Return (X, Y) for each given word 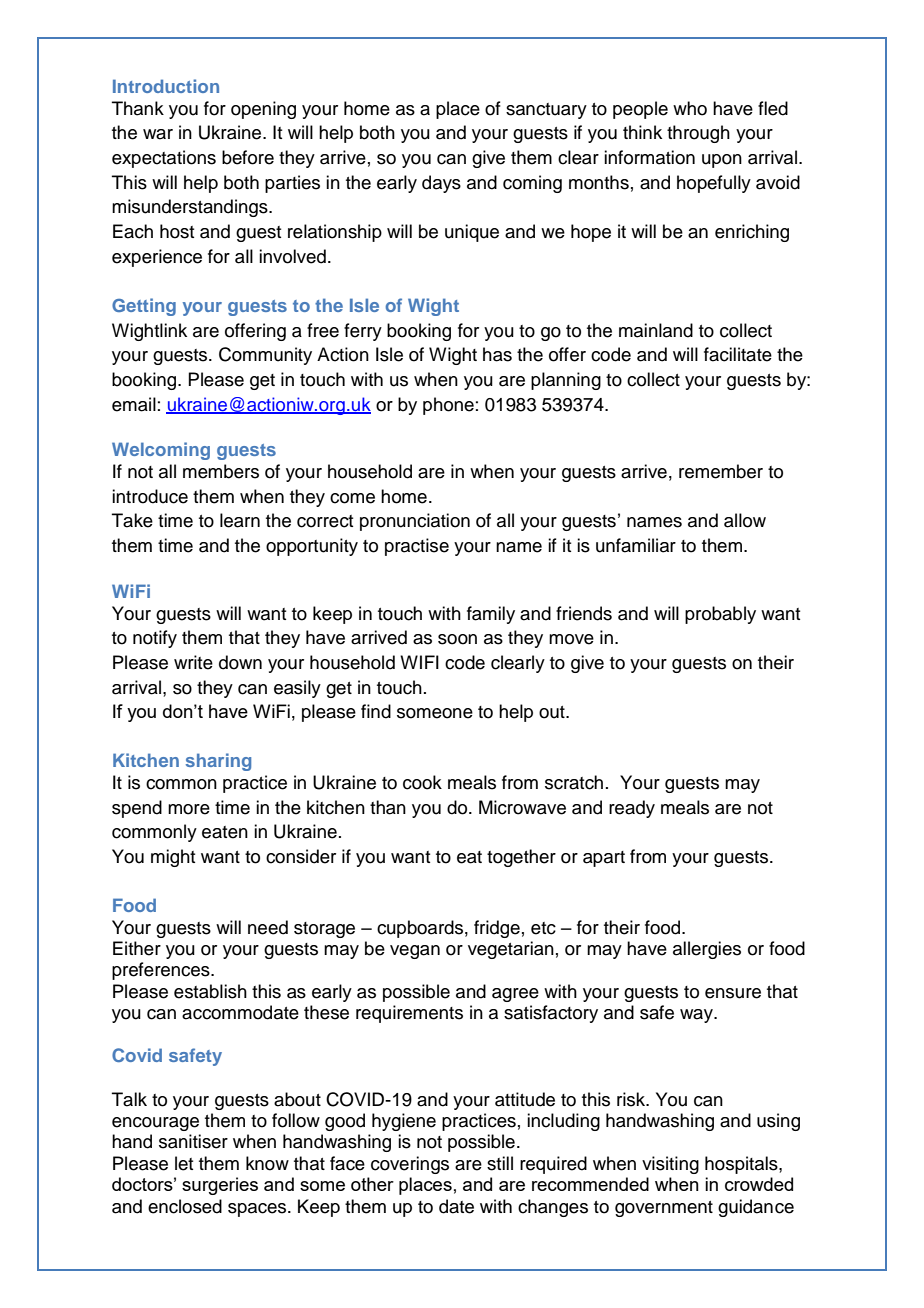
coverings (410, 1165)
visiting (670, 1165)
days (441, 184)
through (698, 134)
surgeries (220, 1186)
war (158, 134)
